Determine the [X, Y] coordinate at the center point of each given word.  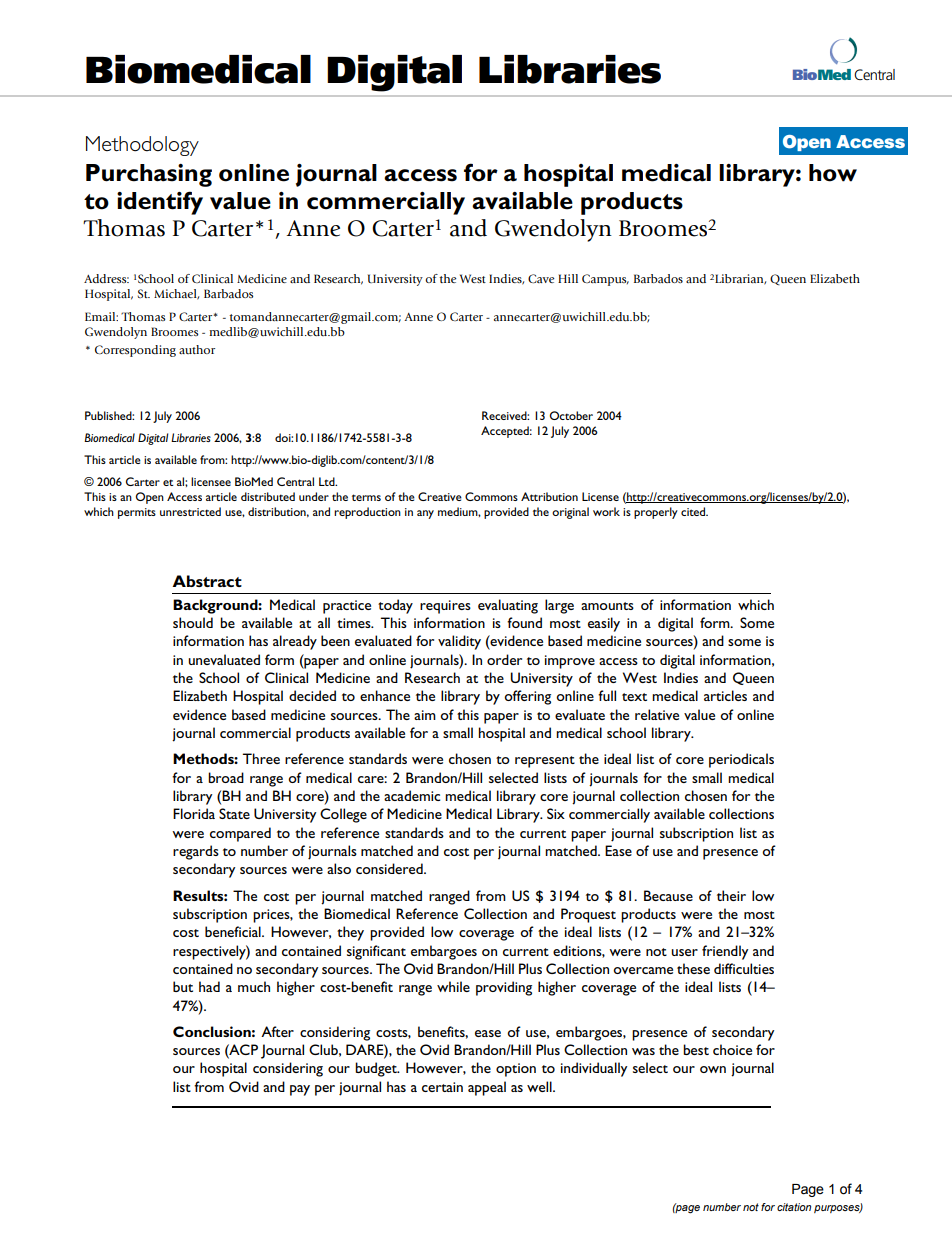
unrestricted [190, 511]
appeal [487, 1088]
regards [196, 852]
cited [694, 511]
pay [300, 1090]
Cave [541, 278]
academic [412, 795]
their [731, 895]
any [425, 514]
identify [160, 203]
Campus [605, 280]
